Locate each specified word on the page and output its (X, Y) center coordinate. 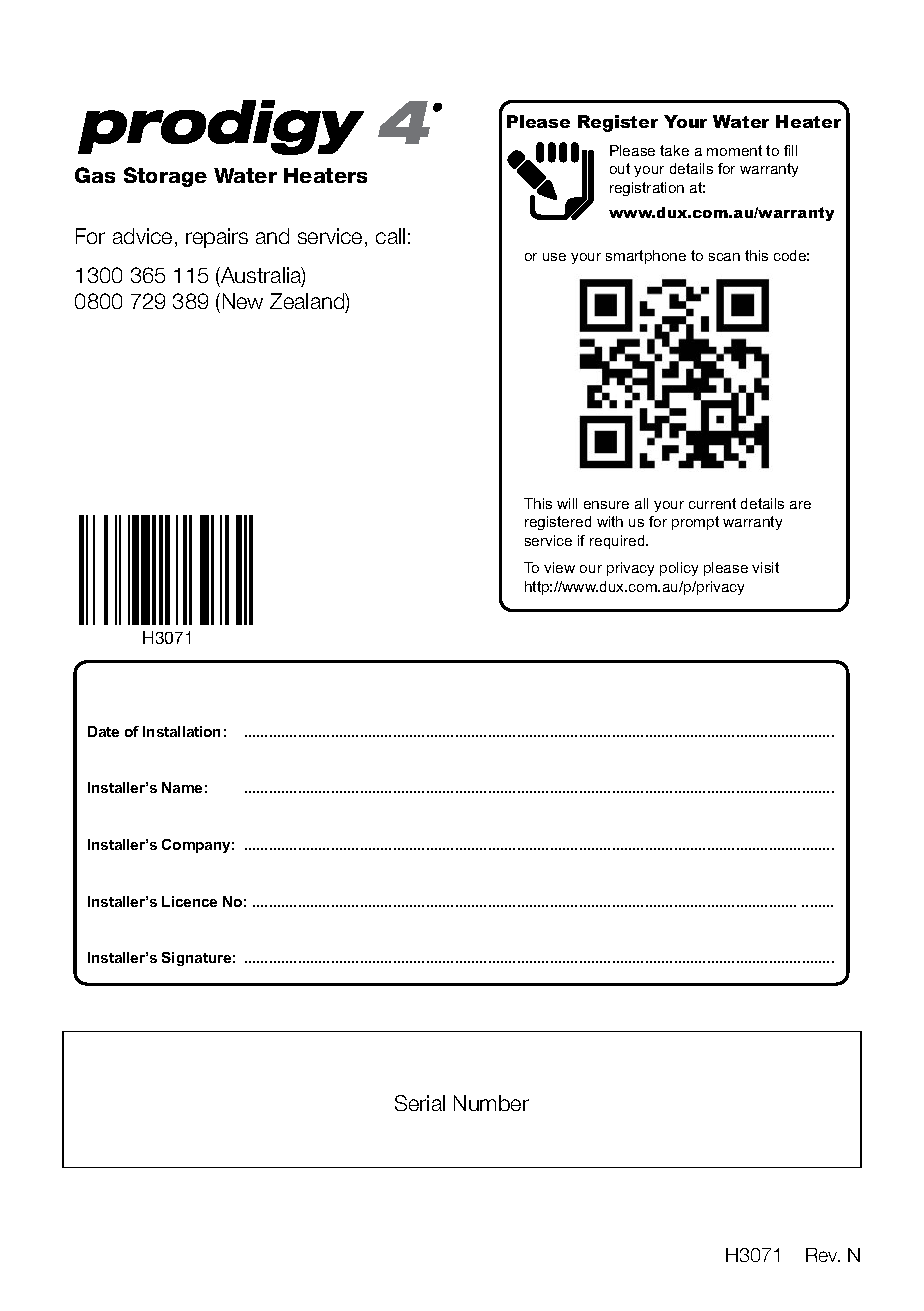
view (559, 567)
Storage (165, 177)
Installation (181, 731)
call (390, 236)
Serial (420, 1103)
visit (765, 567)
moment (734, 150)
